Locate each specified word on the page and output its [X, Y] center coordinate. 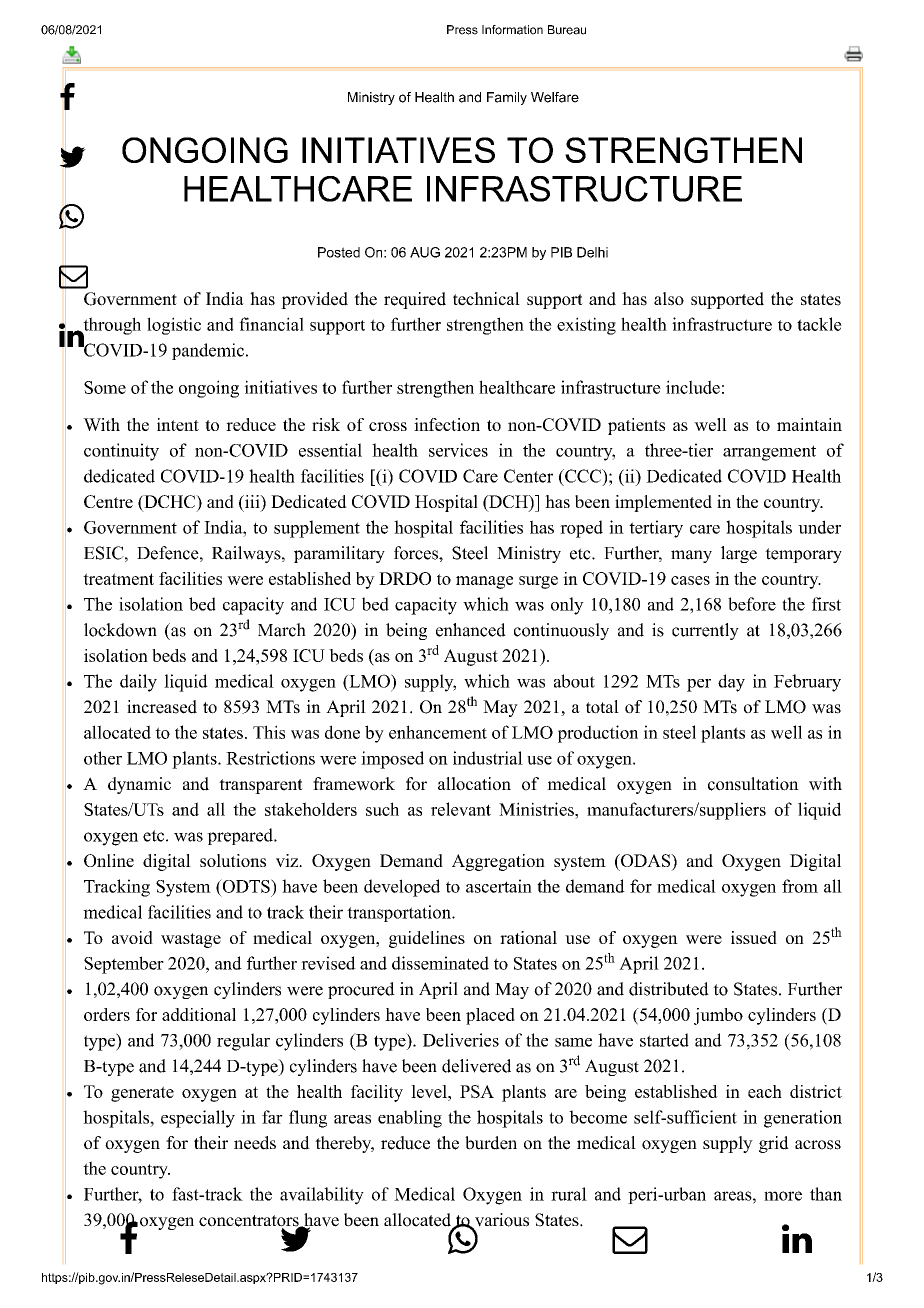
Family [507, 98]
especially [198, 1119]
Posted [339, 252]
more [783, 1196]
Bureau [567, 30]
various [500, 1221]
